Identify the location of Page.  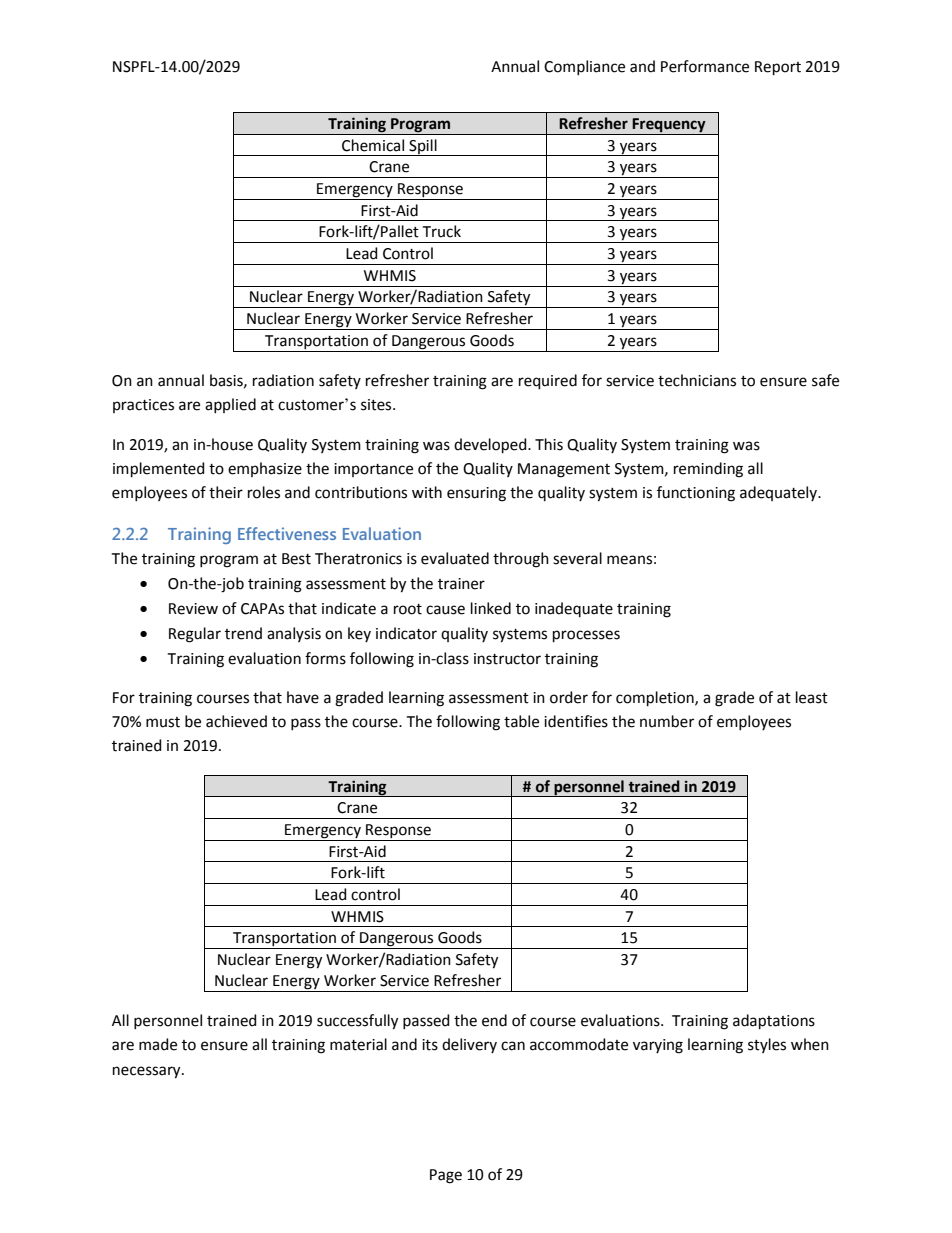
(446, 1176).
